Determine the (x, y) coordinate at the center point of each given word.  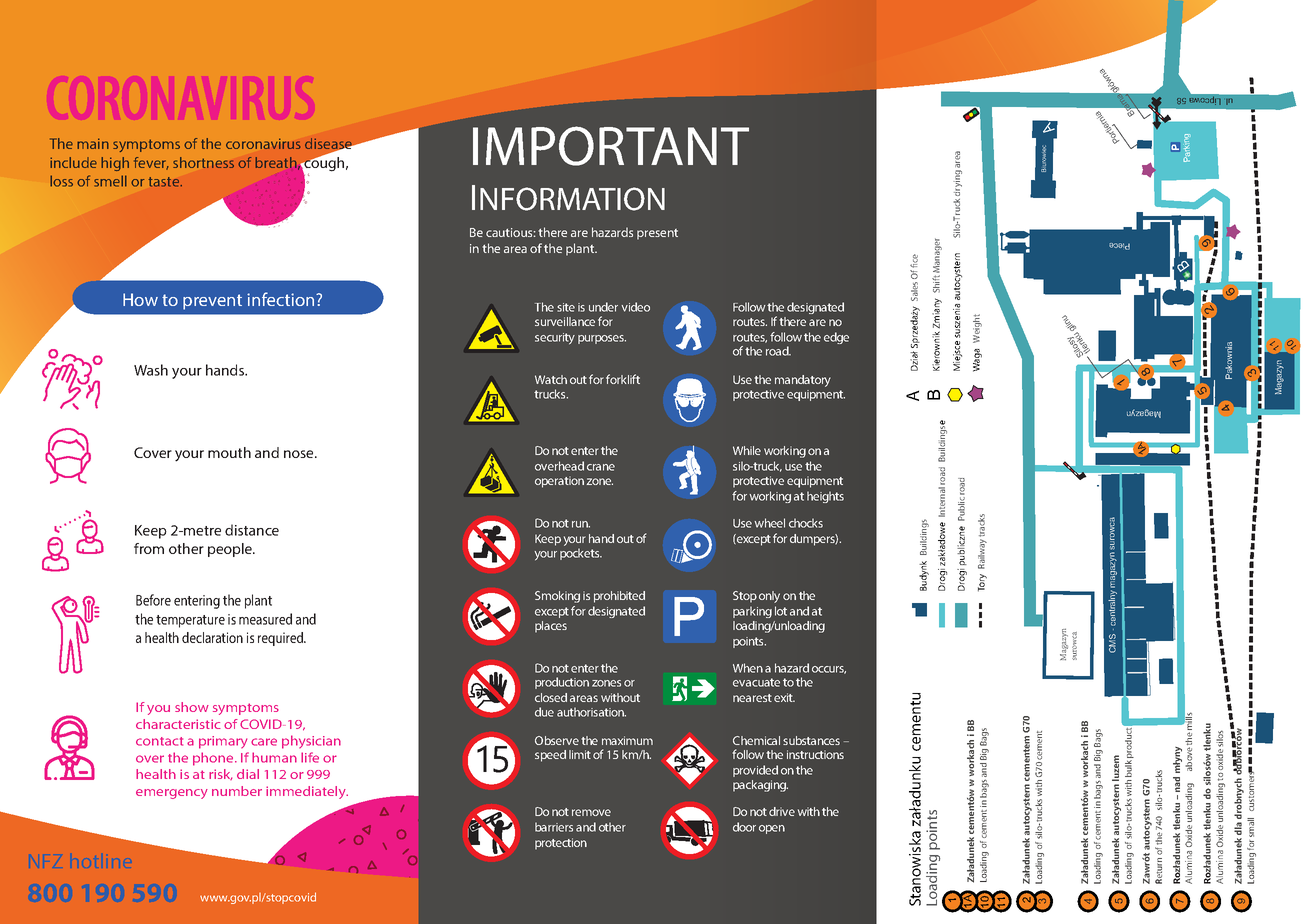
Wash (151, 370)
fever (151, 163)
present (657, 234)
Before (153, 600)
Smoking (557, 597)
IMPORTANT (611, 146)
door (744, 827)
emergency (172, 794)
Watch (551, 379)
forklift (623, 379)
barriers (554, 827)
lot (781, 611)
